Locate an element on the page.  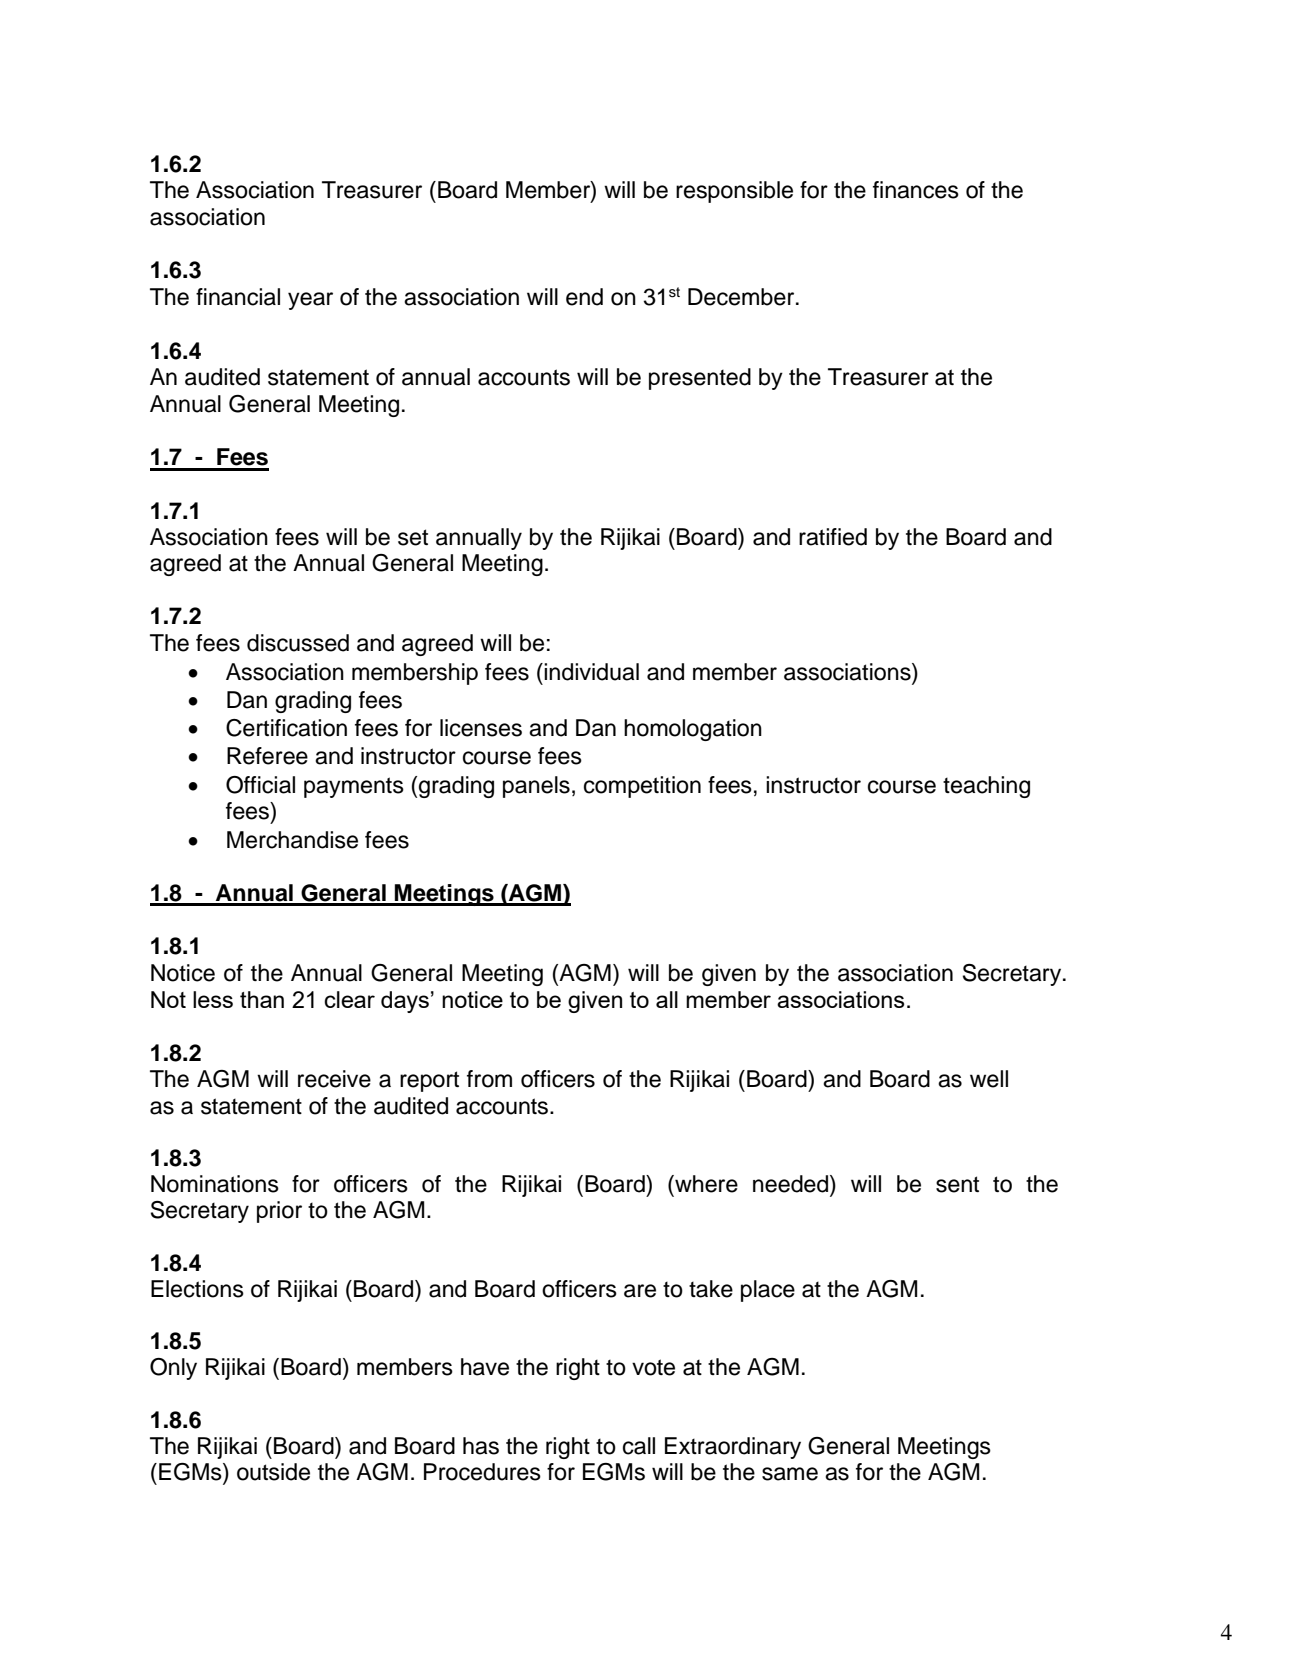
needed is located at coordinates (792, 1184).
